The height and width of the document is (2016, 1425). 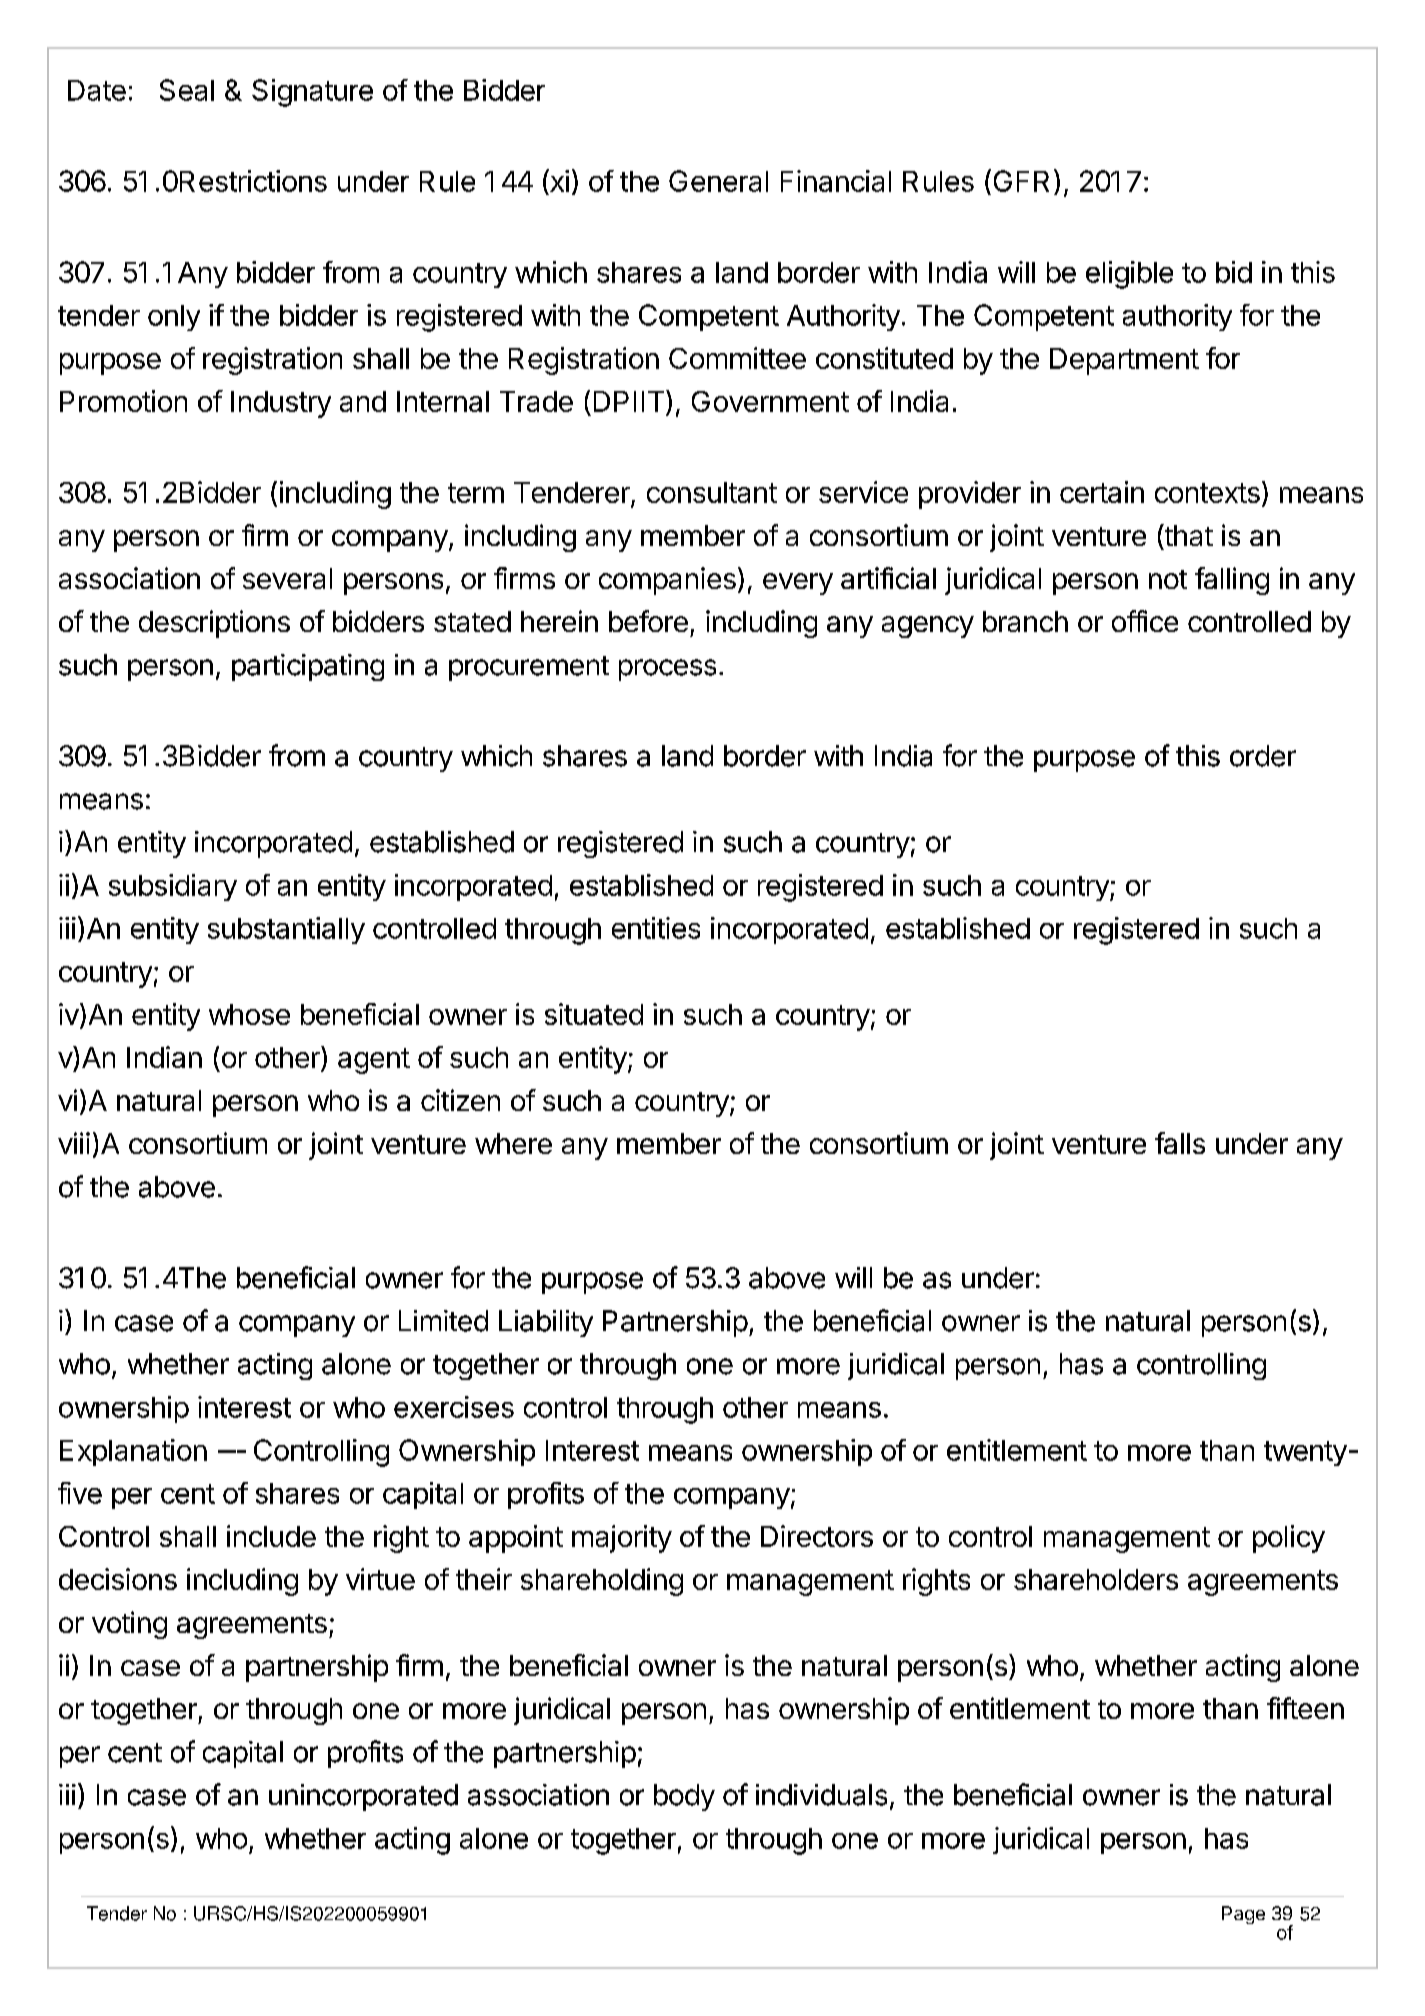 What do you see at coordinates (1145, 621) in the document?
I see `office` at bounding box center [1145, 621].
